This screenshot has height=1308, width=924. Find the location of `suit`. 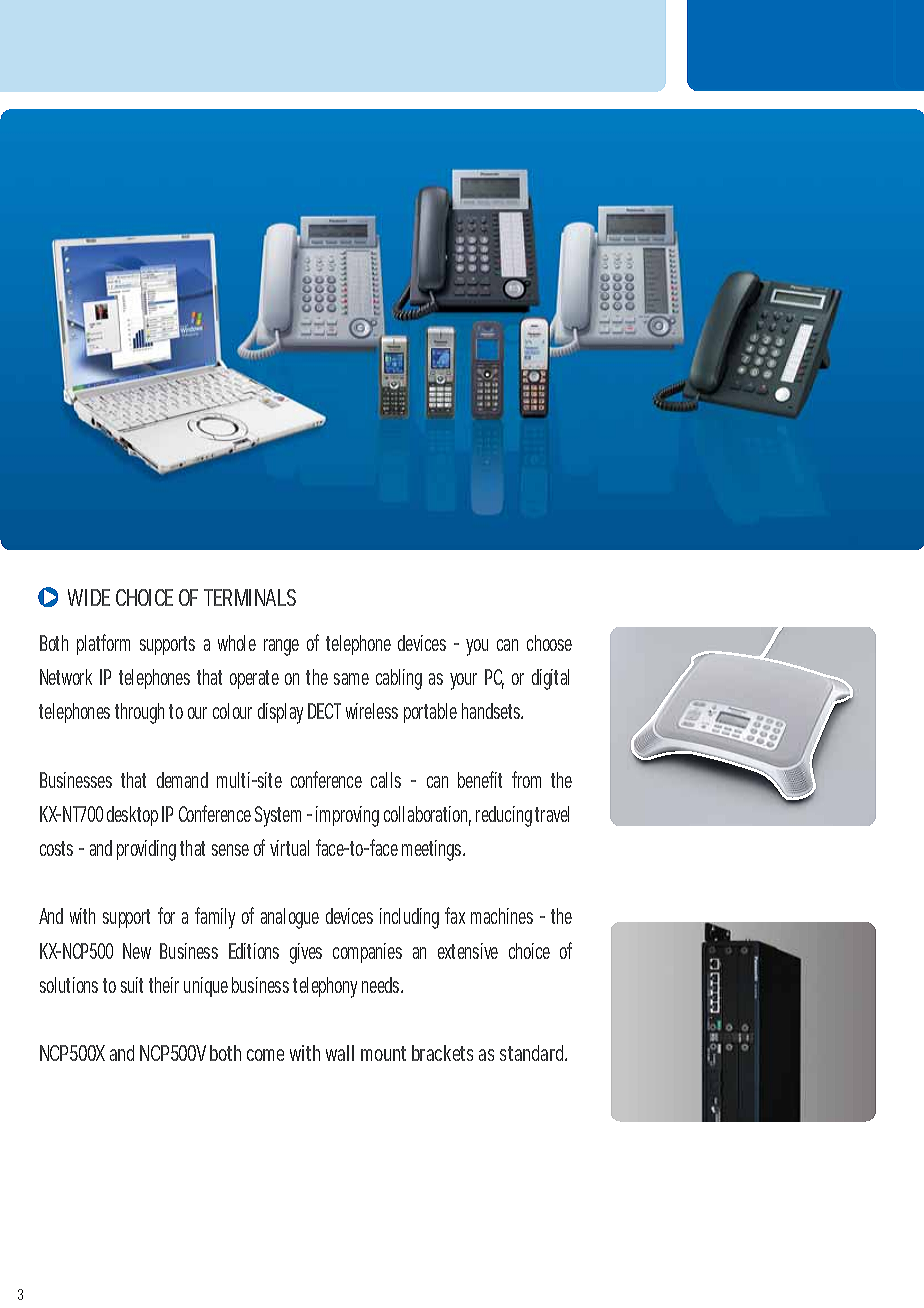

suit is located at coordinates (132, 985).
